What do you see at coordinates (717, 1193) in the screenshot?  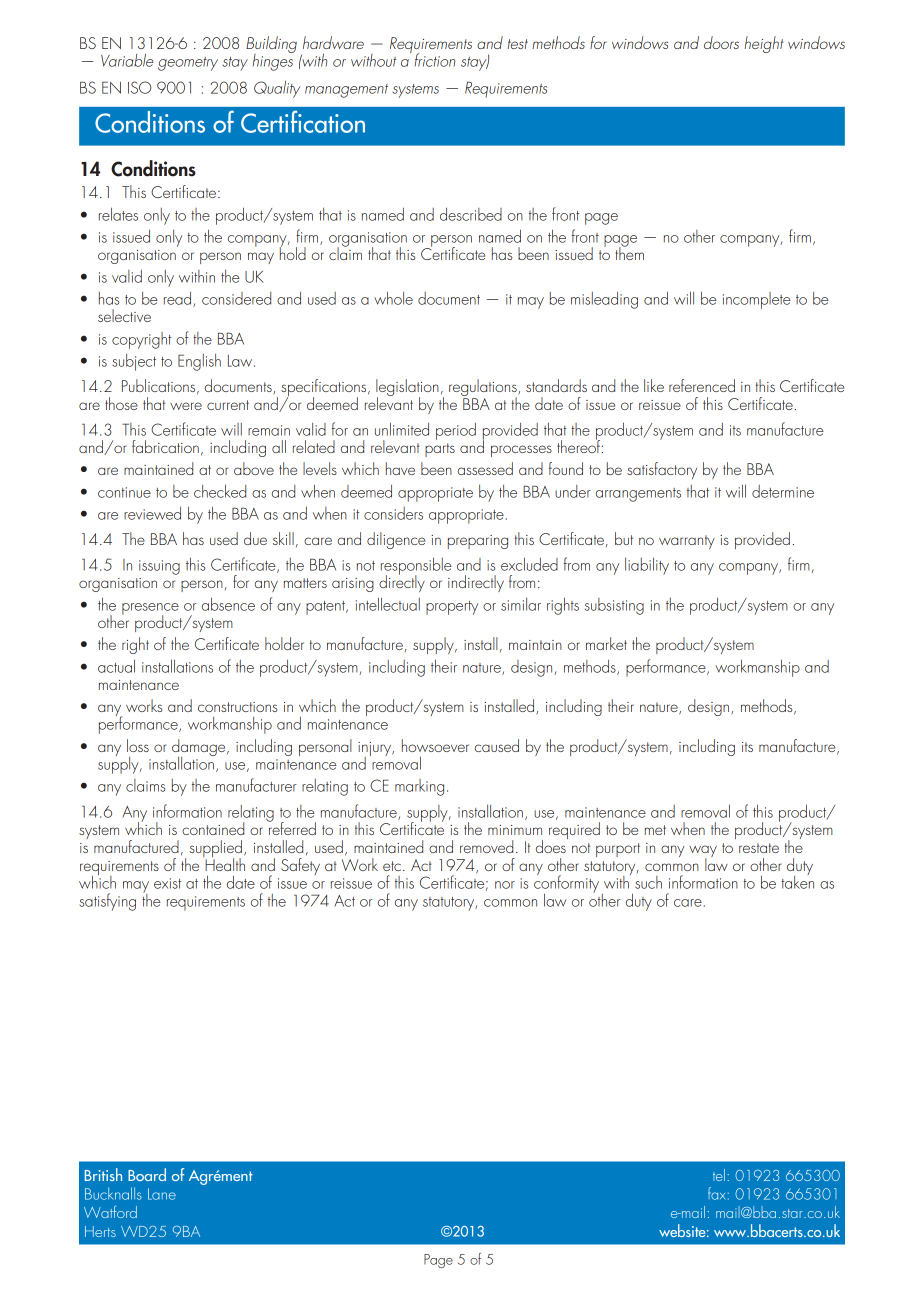 I see `fax` at bounding box center [717, 1193].
